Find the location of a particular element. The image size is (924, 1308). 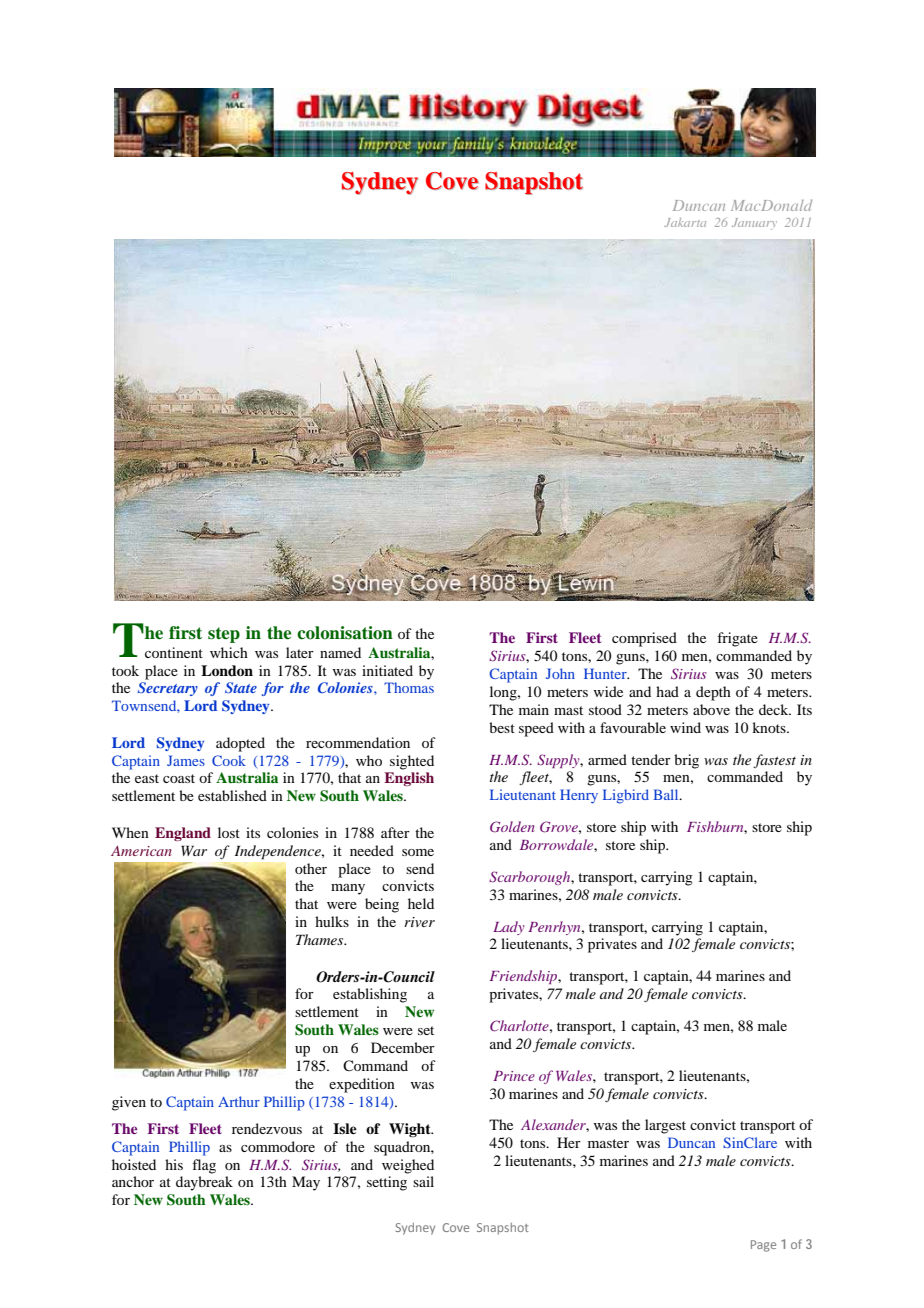

comprised is located at coordinates (644, 639).
